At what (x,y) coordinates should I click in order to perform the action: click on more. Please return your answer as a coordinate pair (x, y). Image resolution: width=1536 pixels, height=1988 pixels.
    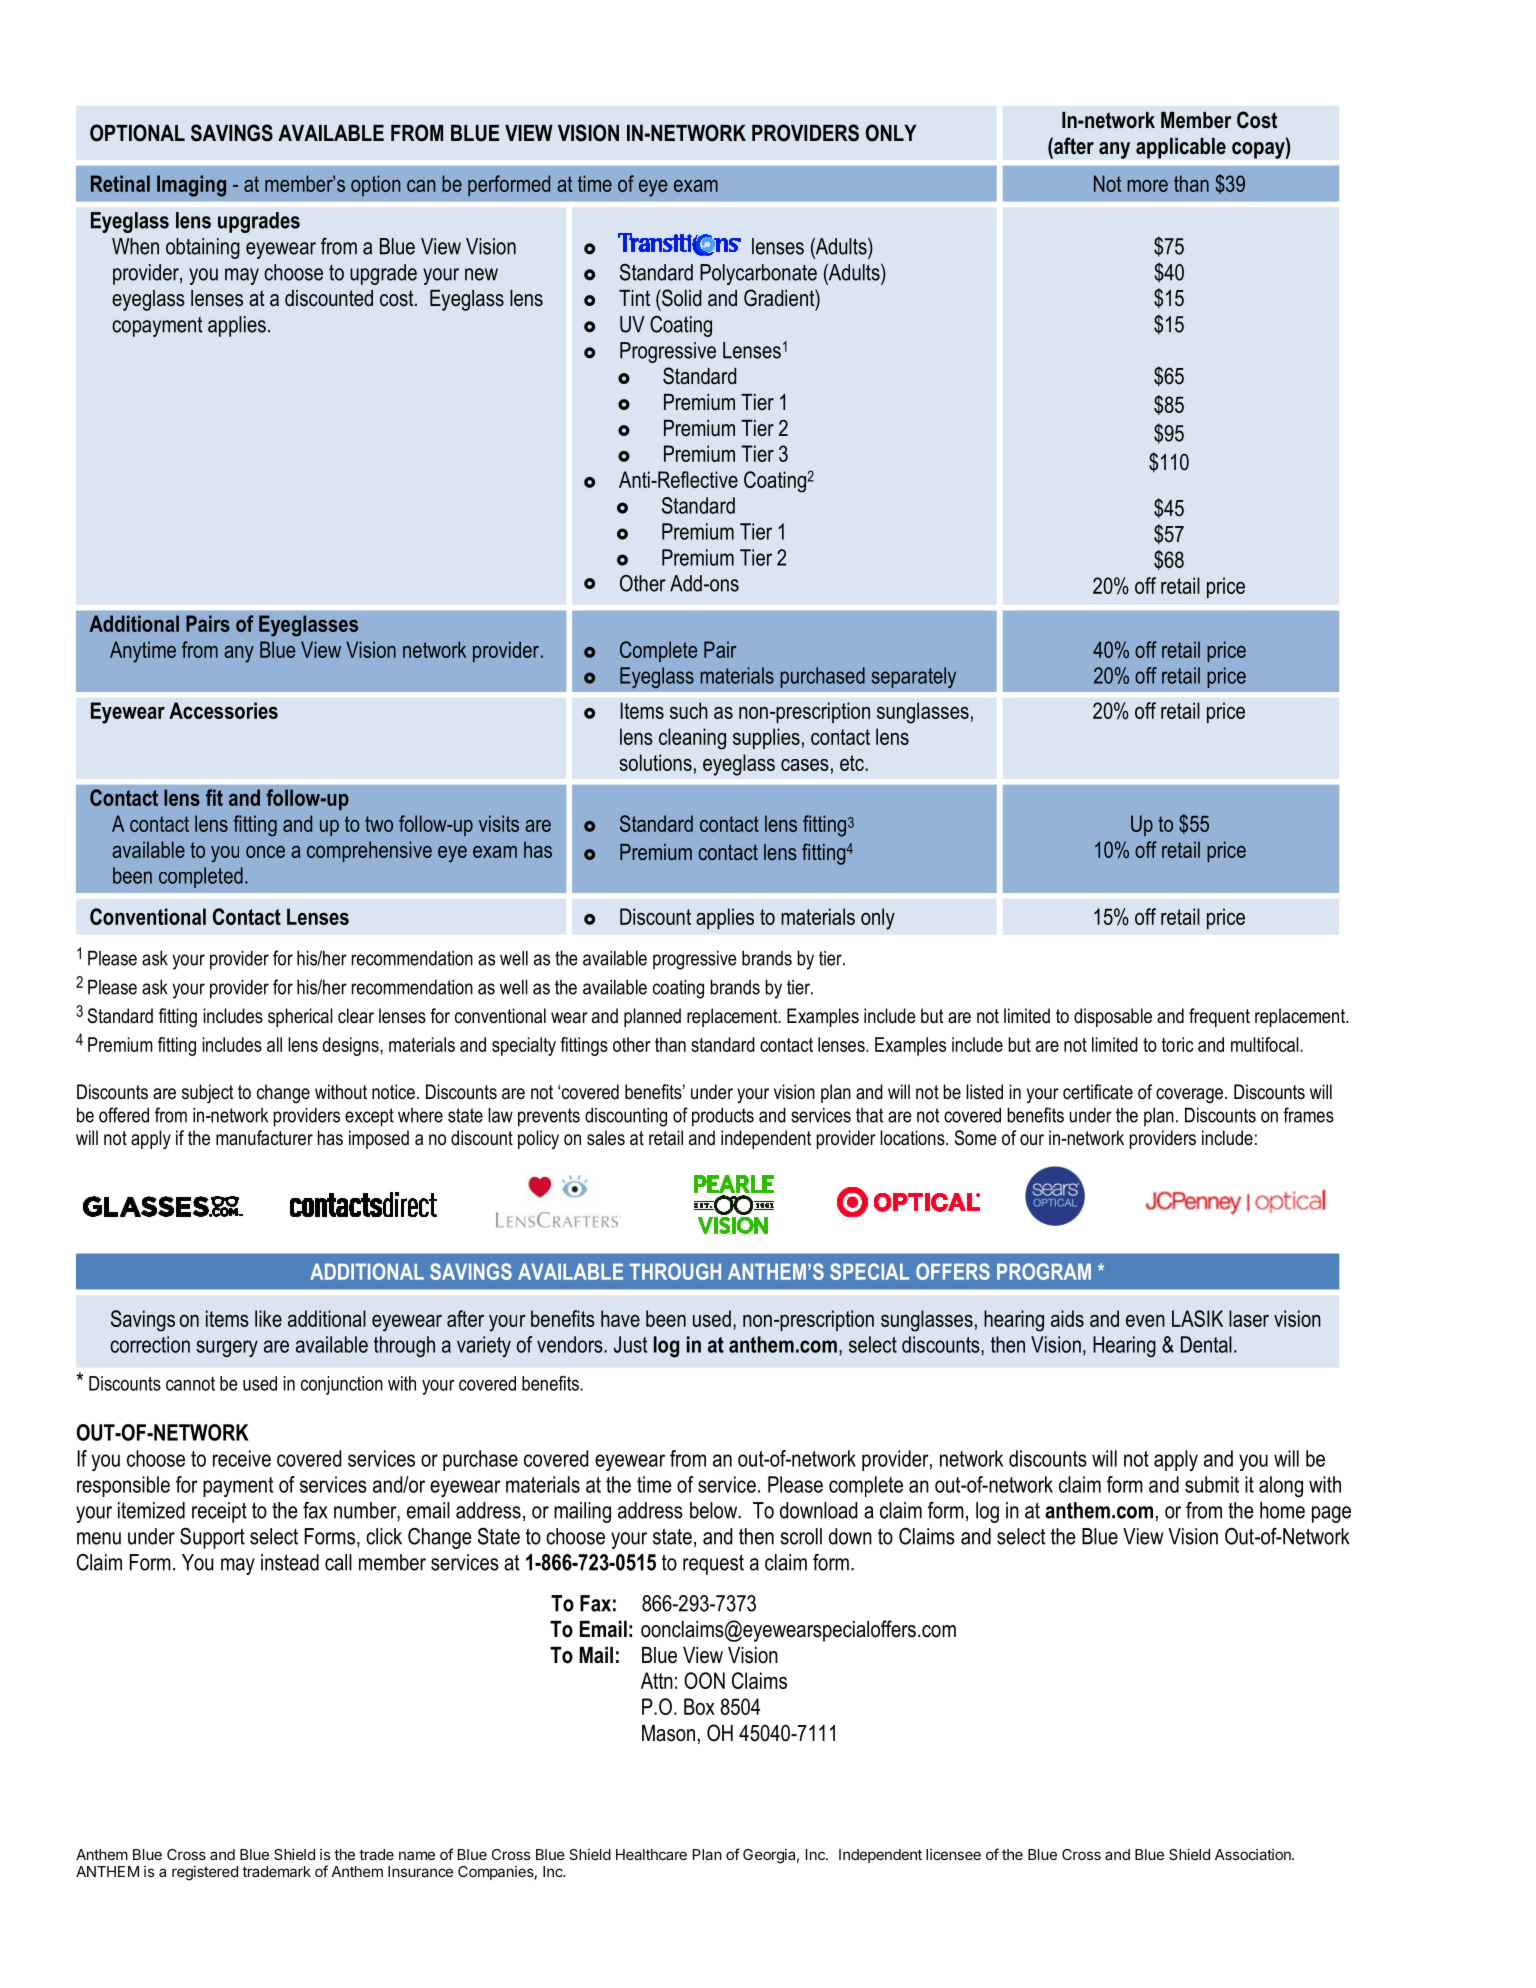
    Looking at the image, I should click on (1147, 186).
